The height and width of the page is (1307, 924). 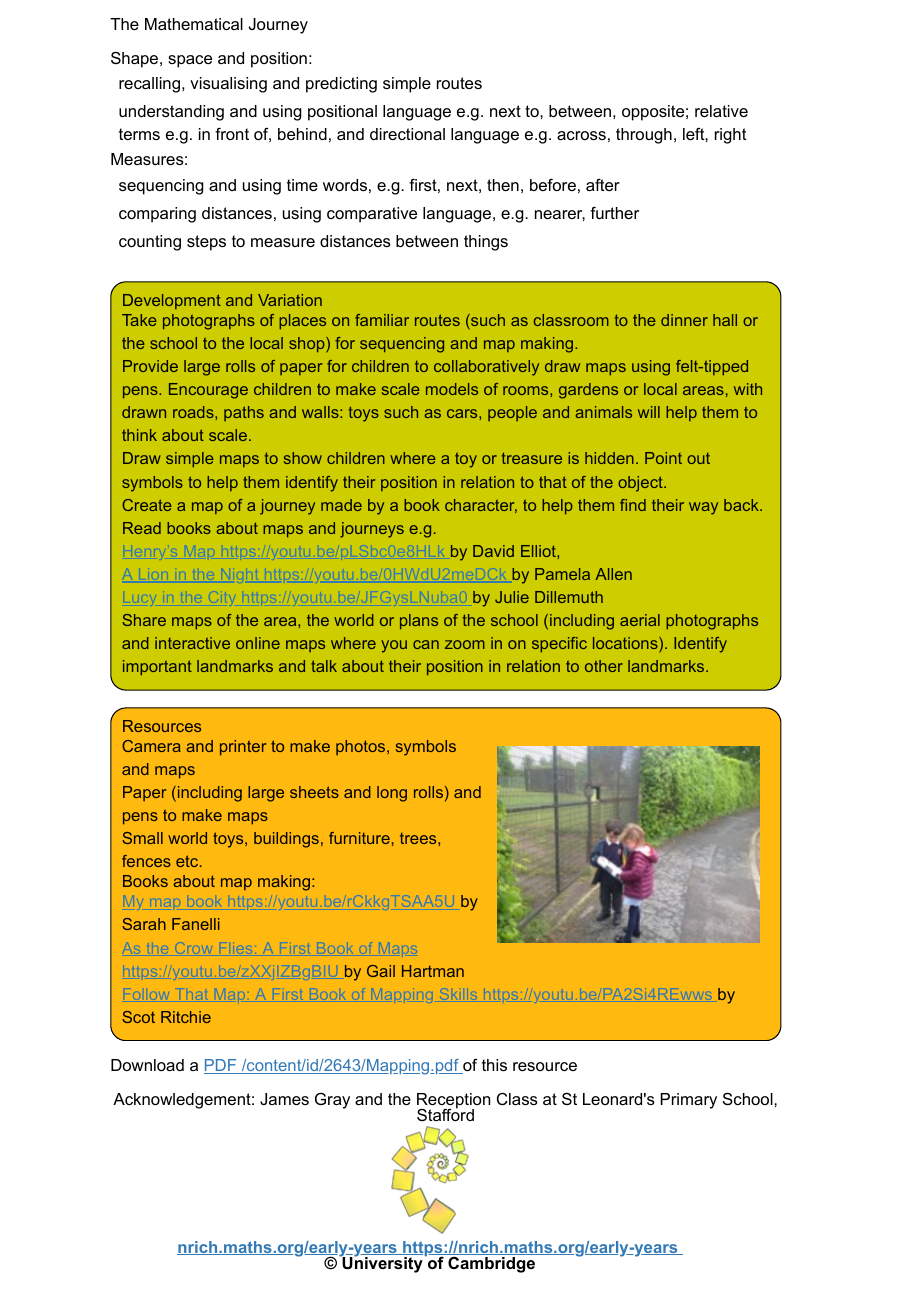 What do you see at coordinates (663, 458) in the page?
I see `Point` at bounding box center [663, 458].
